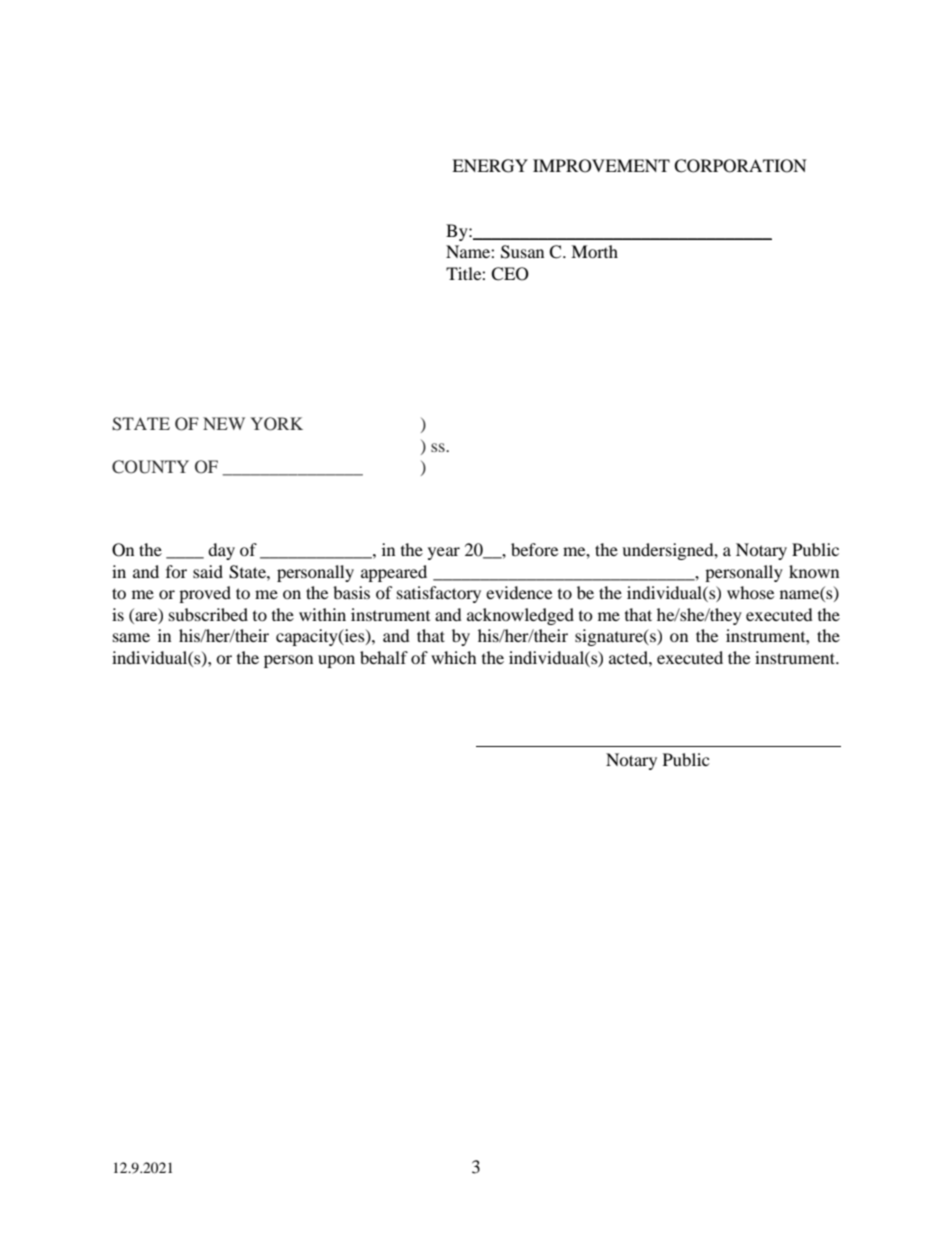 The image size is (952, 1233). I want to click on IMPROVEMENT, so click(601, 166).
